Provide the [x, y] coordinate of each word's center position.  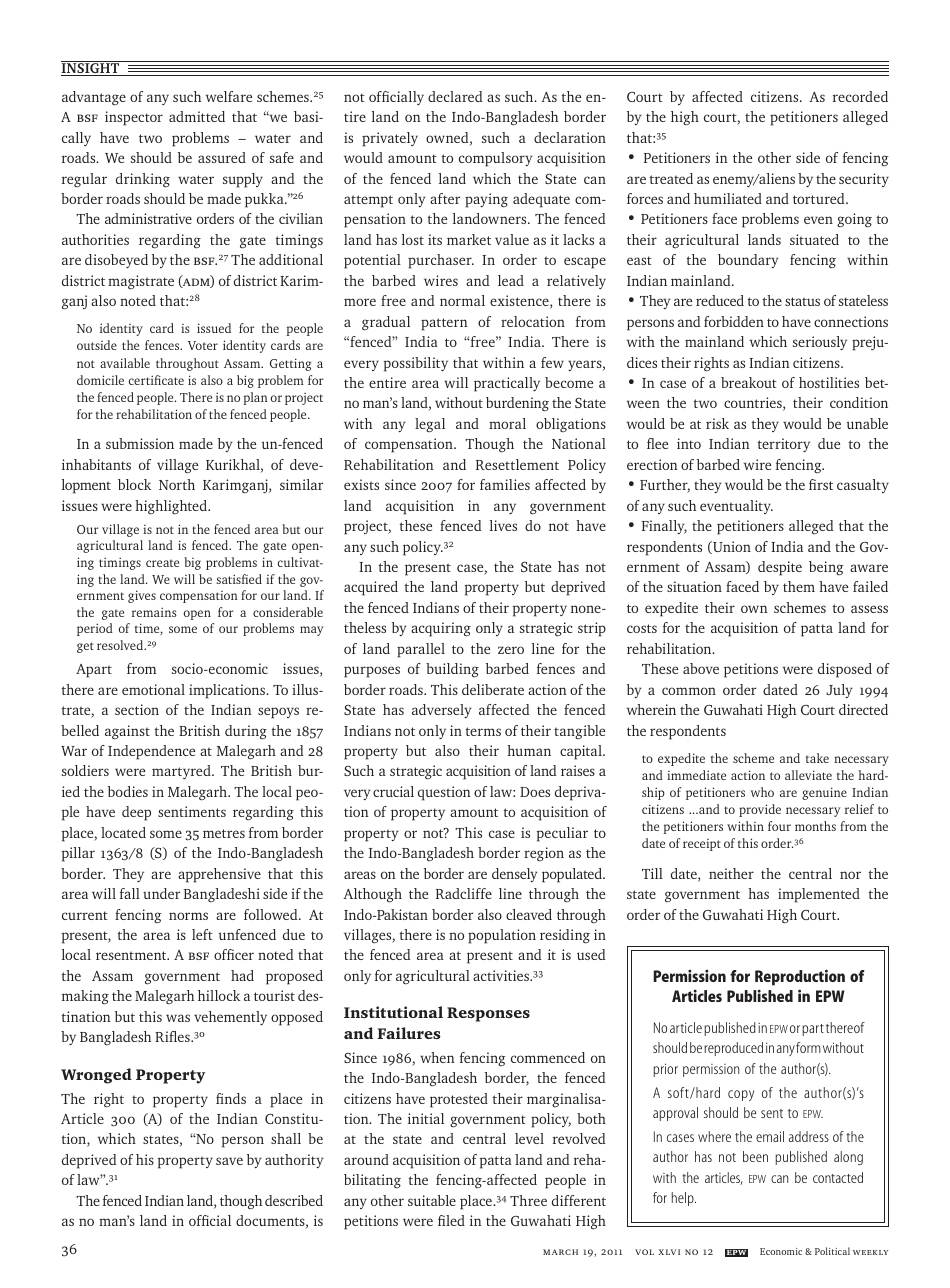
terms [483, 731]
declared [455, 96]
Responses [488, 1014]
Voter [203, 345]
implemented [819, 895]
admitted [197, 116]
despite [780, 568]
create [162, 563]
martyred [182, 772]
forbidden [734, 321]
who [762, 792]
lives [503, 525]
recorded [860, 96]
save [229, 1161]
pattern [444, 324]
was [178, 1018]
